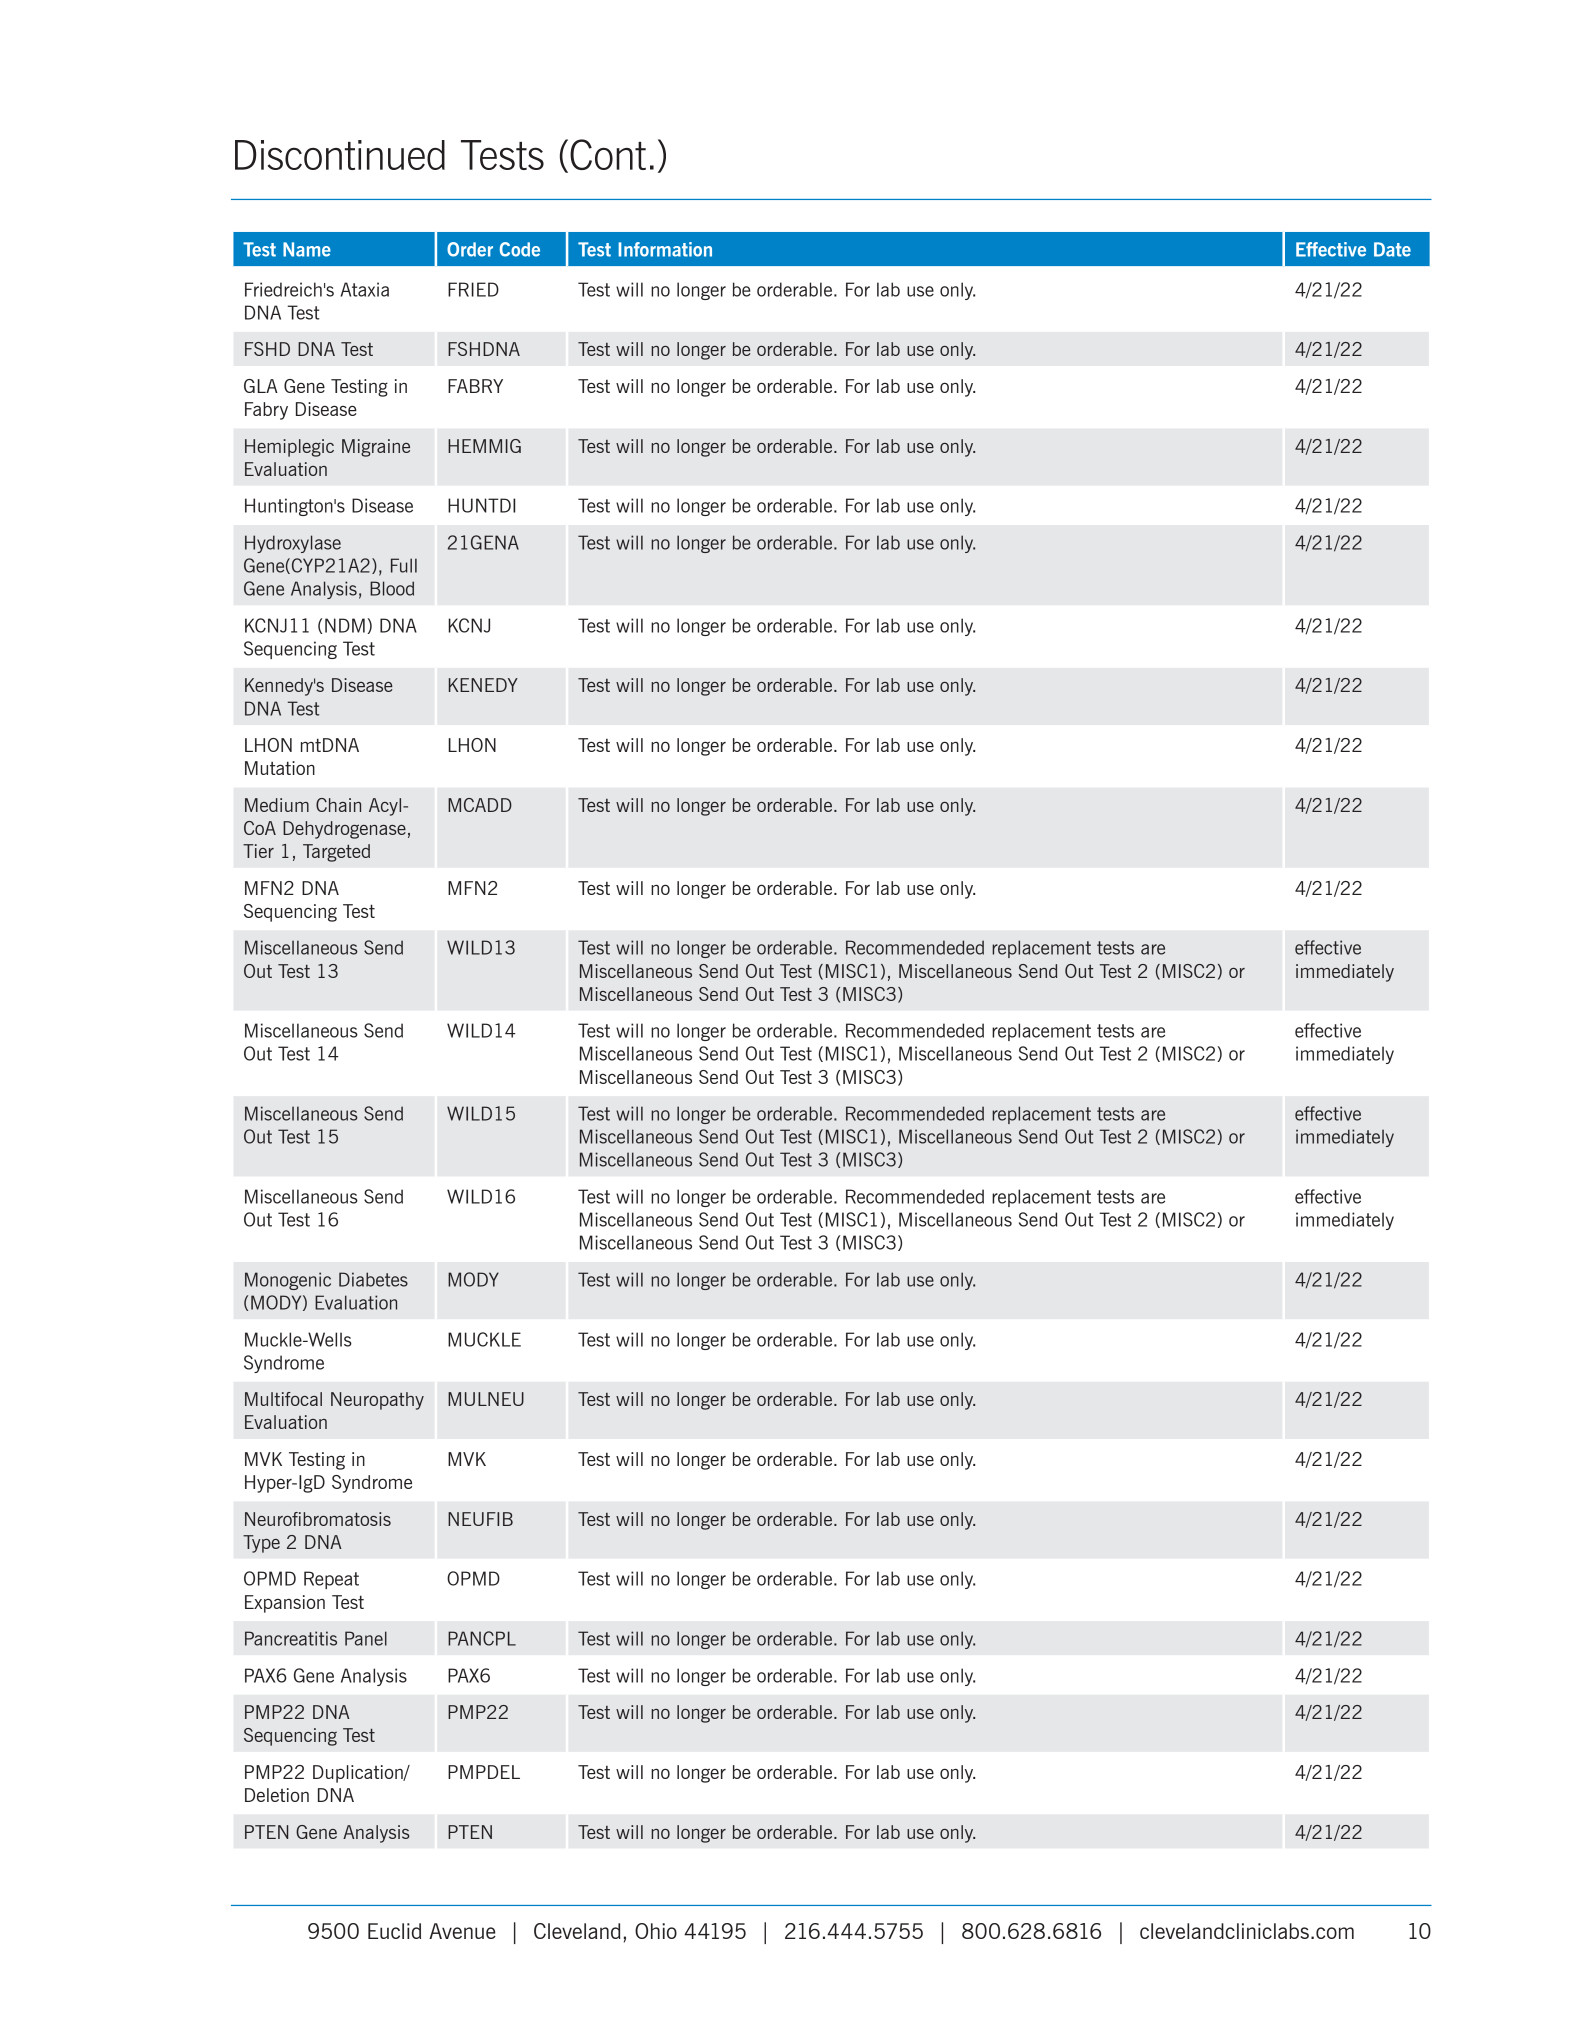 This screenshot has width=1570, height=2031. What do you see at coordinates (394, 1931) in the screenshot?
I see `Euclid` at bounding box center [394, 1931].
